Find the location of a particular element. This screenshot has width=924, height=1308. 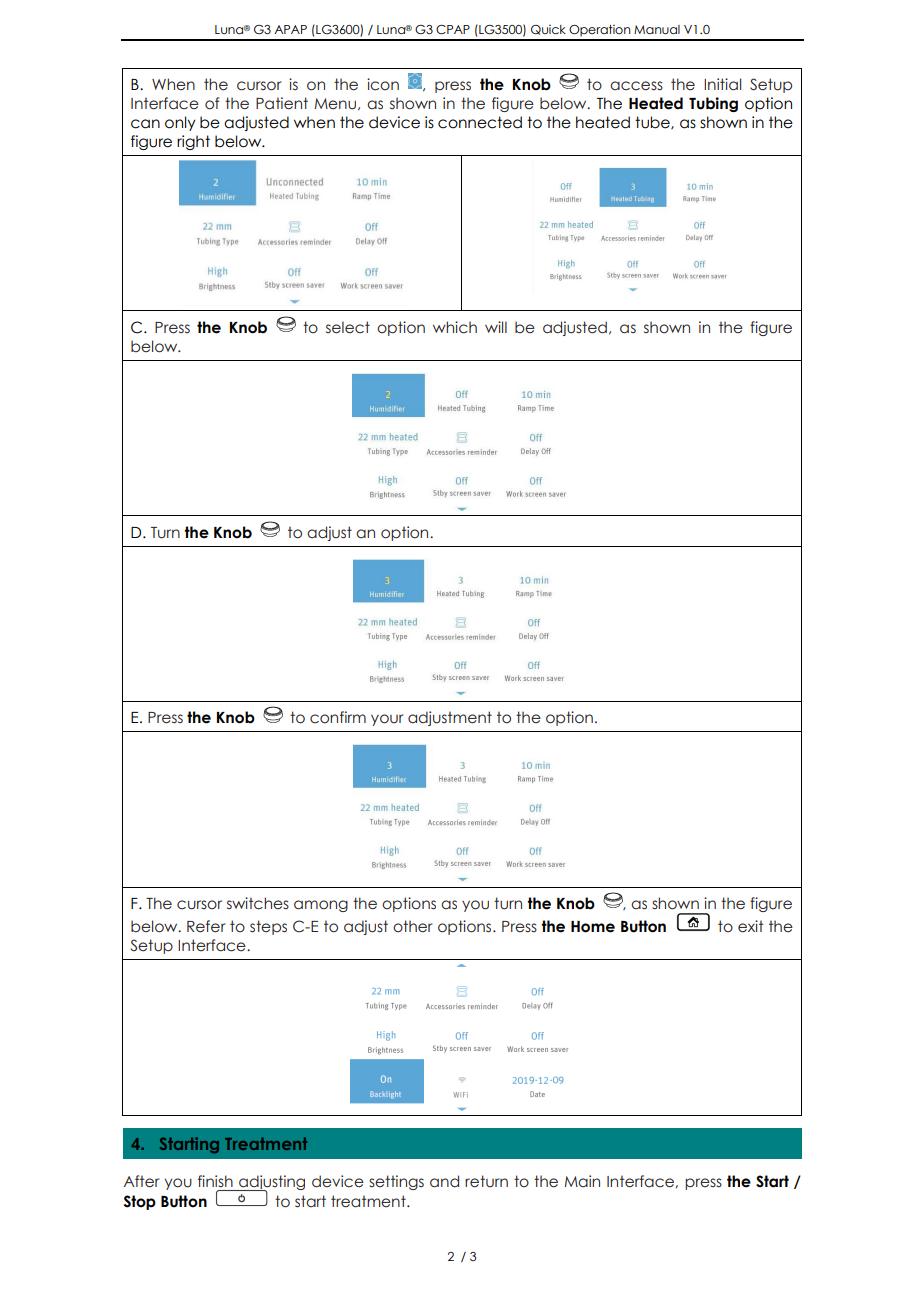

exit is located at coordinates (750, 926).
